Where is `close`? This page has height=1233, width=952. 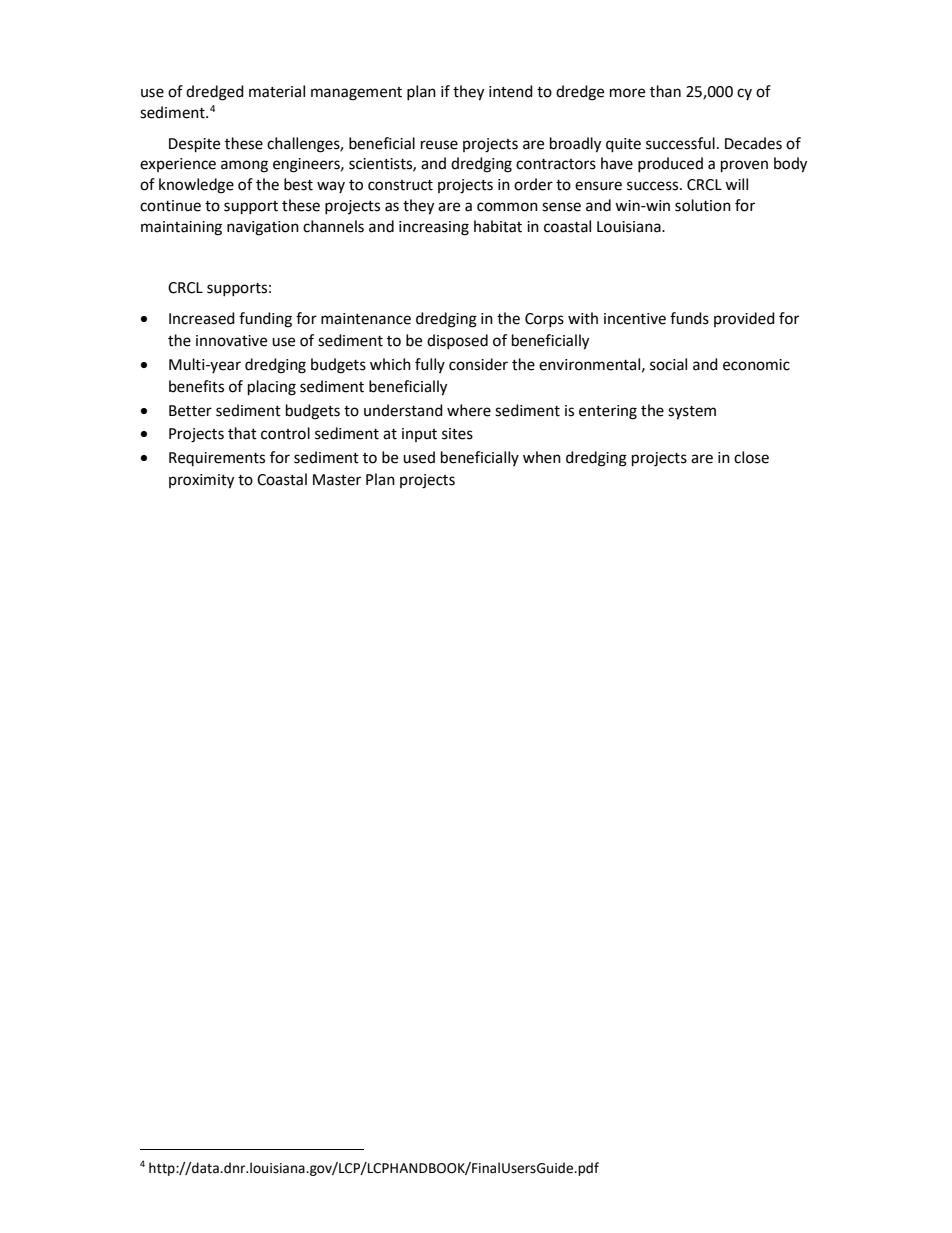
close is located at coordinates (751, 457).
